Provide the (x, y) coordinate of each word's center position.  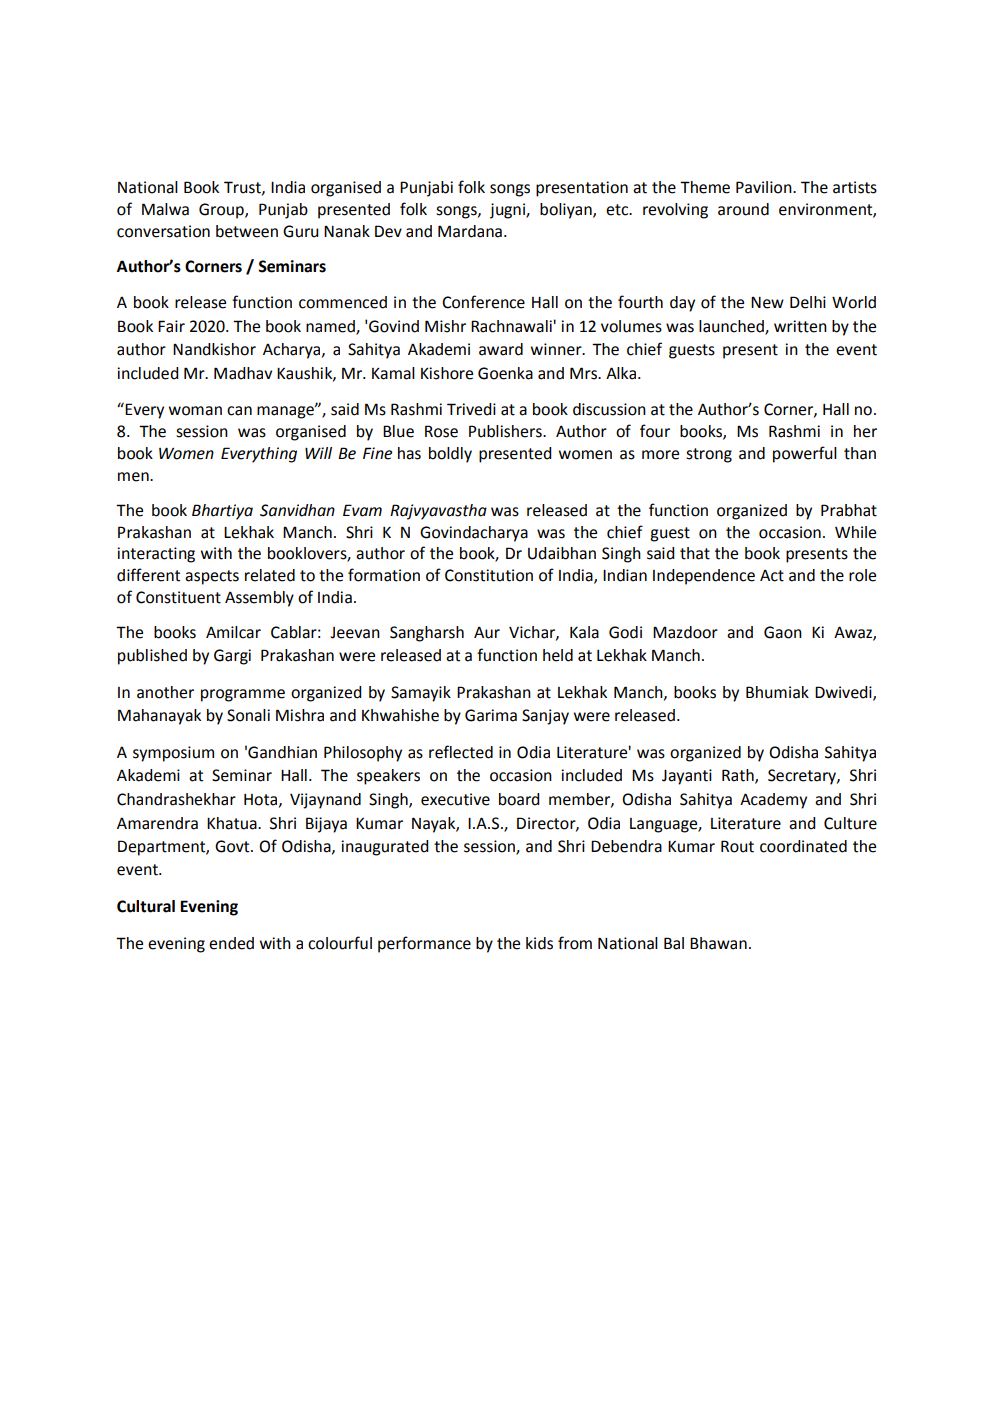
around (743, 209)
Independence (704, 577)
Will (318, 453)
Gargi (232, 657)
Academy (773, 801)
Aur (487, 632)
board (519, 799)
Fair (171, 326)
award (501, 349)
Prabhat (849, 510)
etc (618, 210)
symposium (173, 754)
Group (222, 211)
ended (231, 943)
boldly (450, 455)
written (800, 326)
